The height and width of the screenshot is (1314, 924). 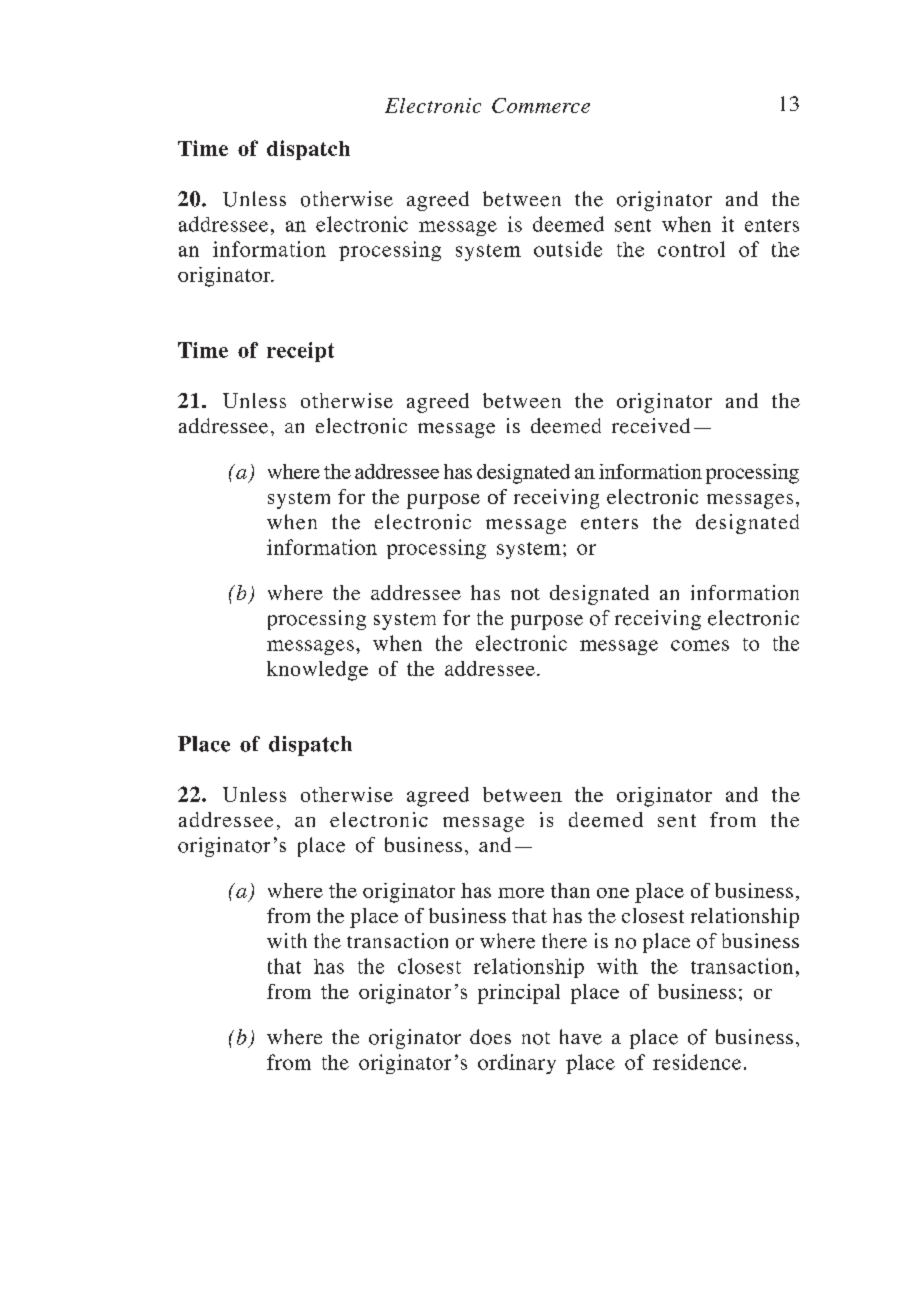 I want to click on receipt, so click(x=300, y=352).
